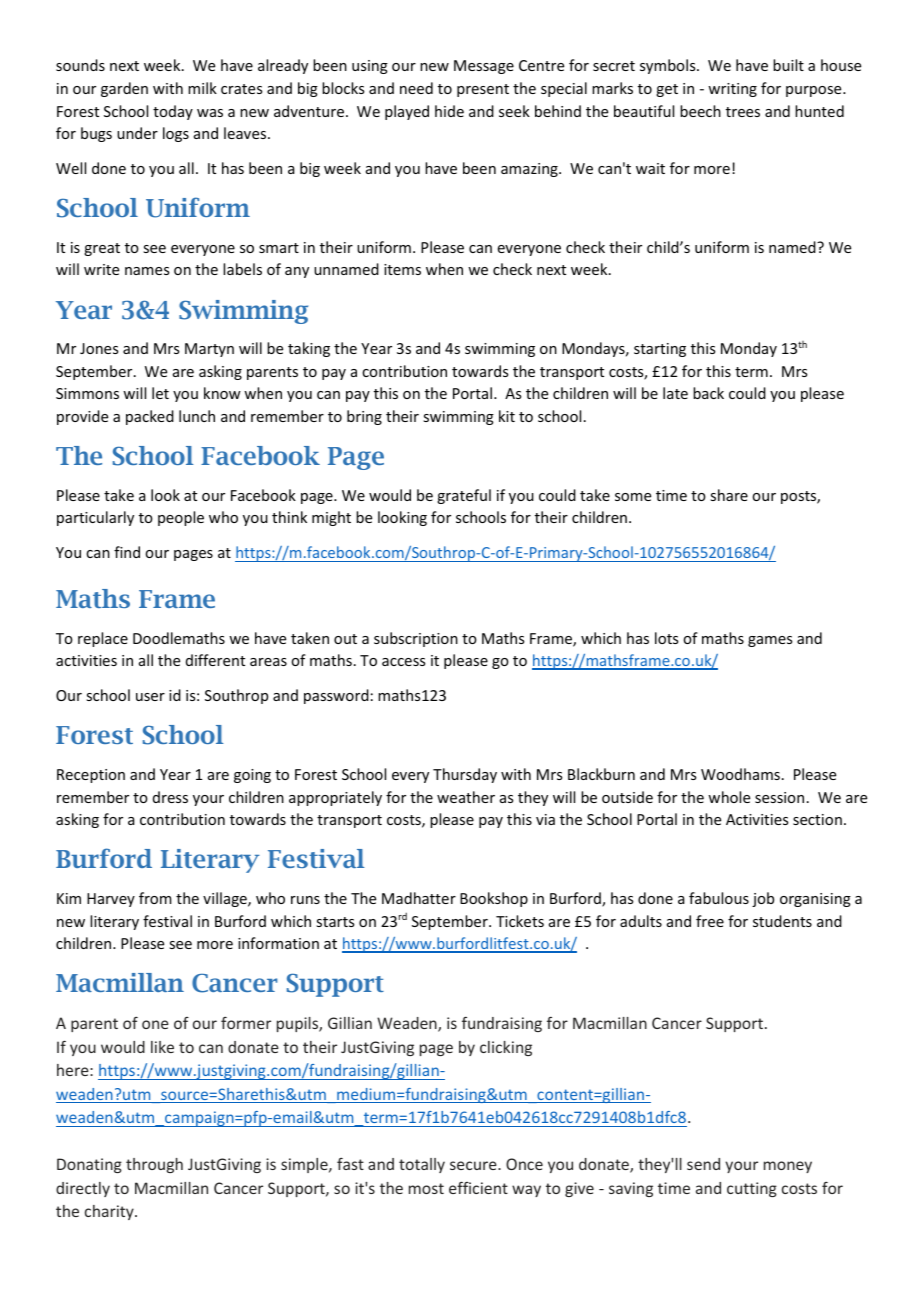 The height and width of the image is (1308, 924). What do you see at coordinates (743, 112) in the image?
I see `trees` at bounding box center [743, 112].
